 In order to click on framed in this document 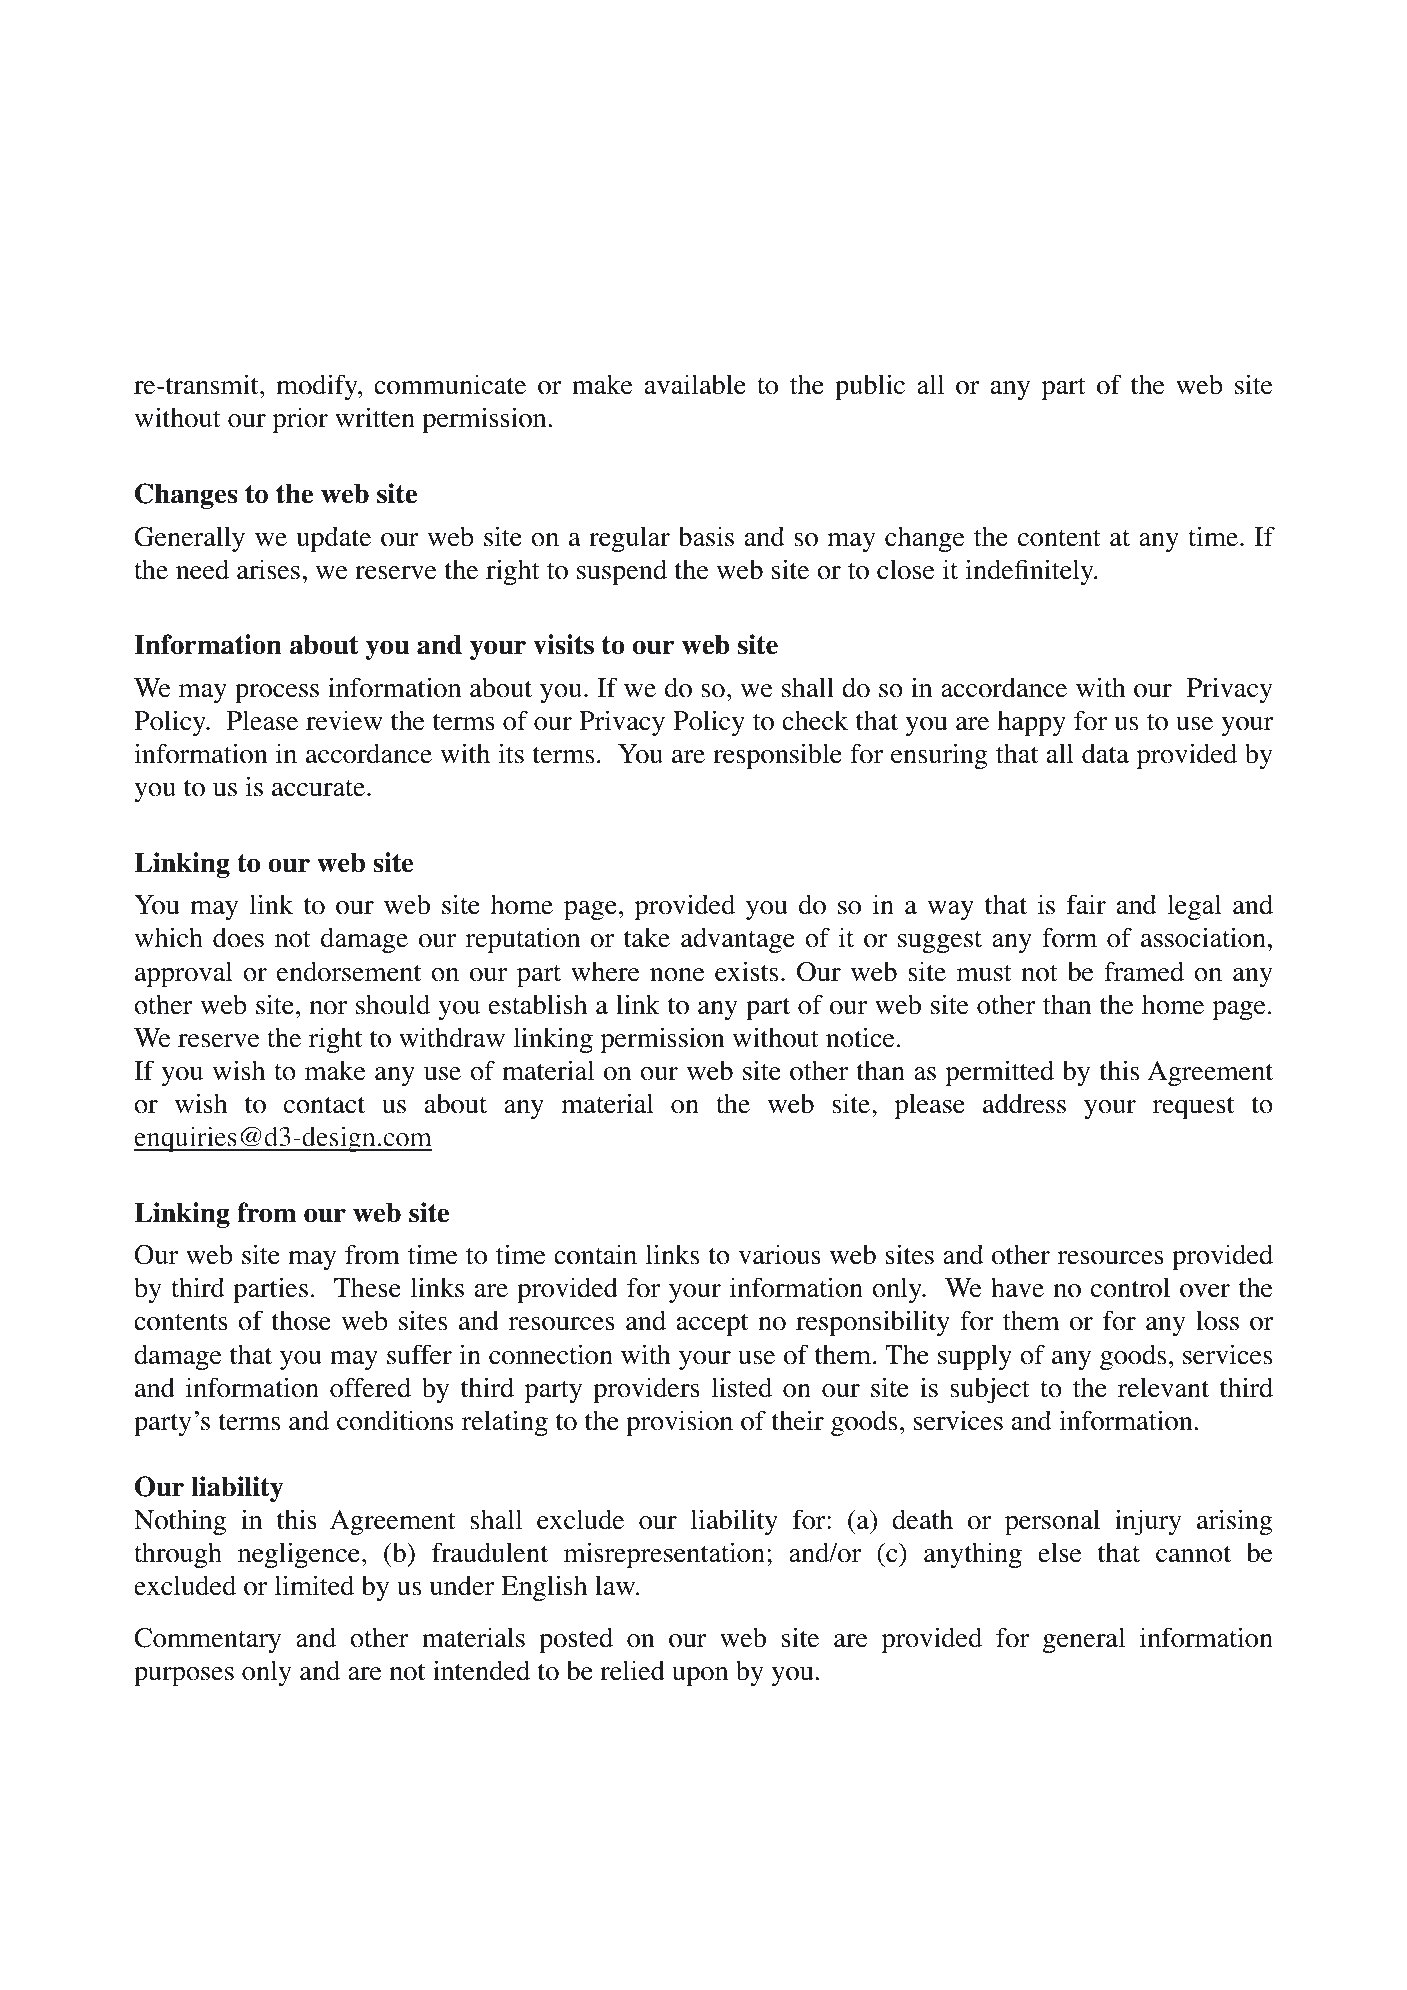, I will do `click(1144, 971)`.
